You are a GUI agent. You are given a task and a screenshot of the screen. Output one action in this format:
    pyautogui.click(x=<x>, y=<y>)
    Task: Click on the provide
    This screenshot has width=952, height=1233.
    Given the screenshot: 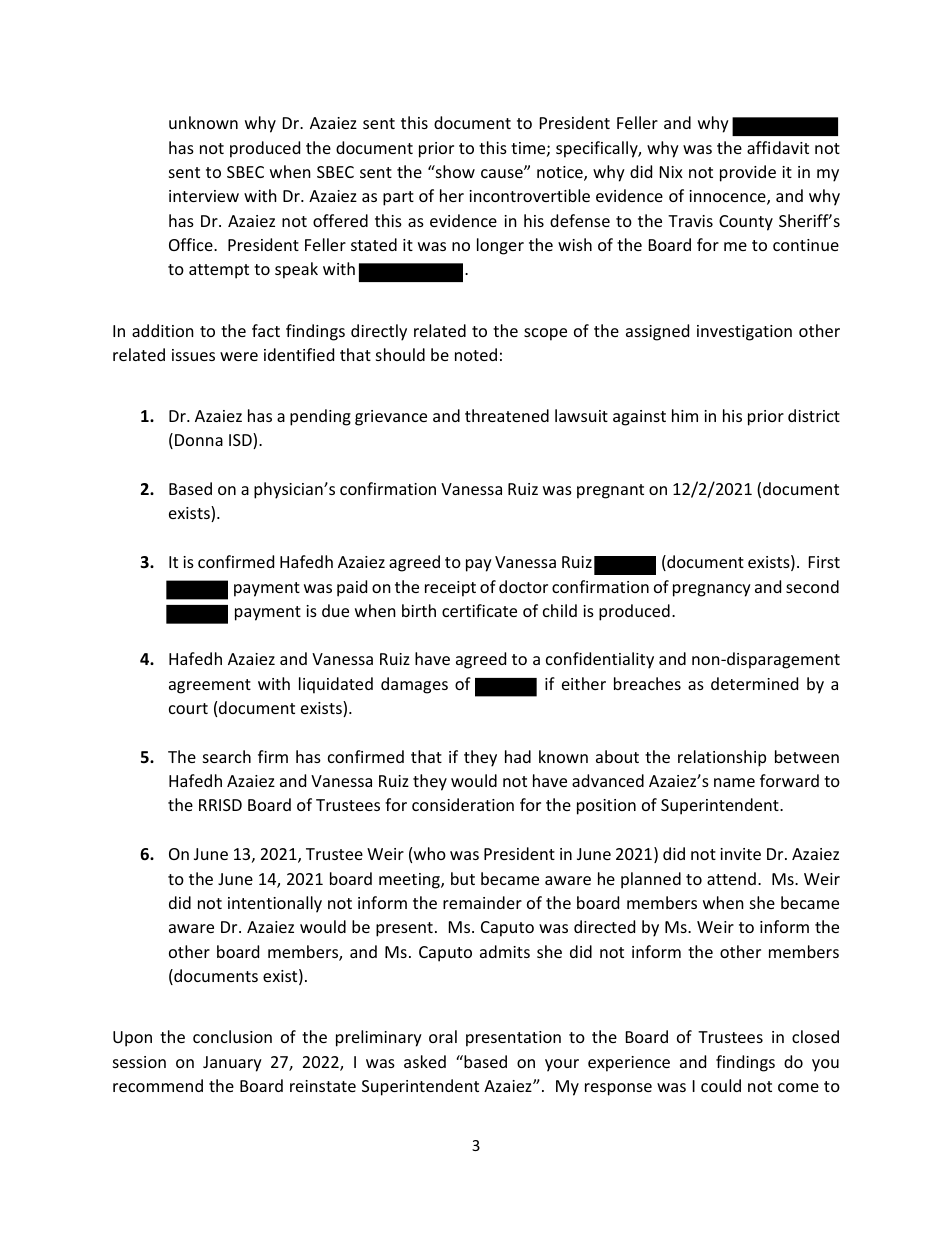 What is the action you would take?
    pyautogui.click(x=748, y=173)
